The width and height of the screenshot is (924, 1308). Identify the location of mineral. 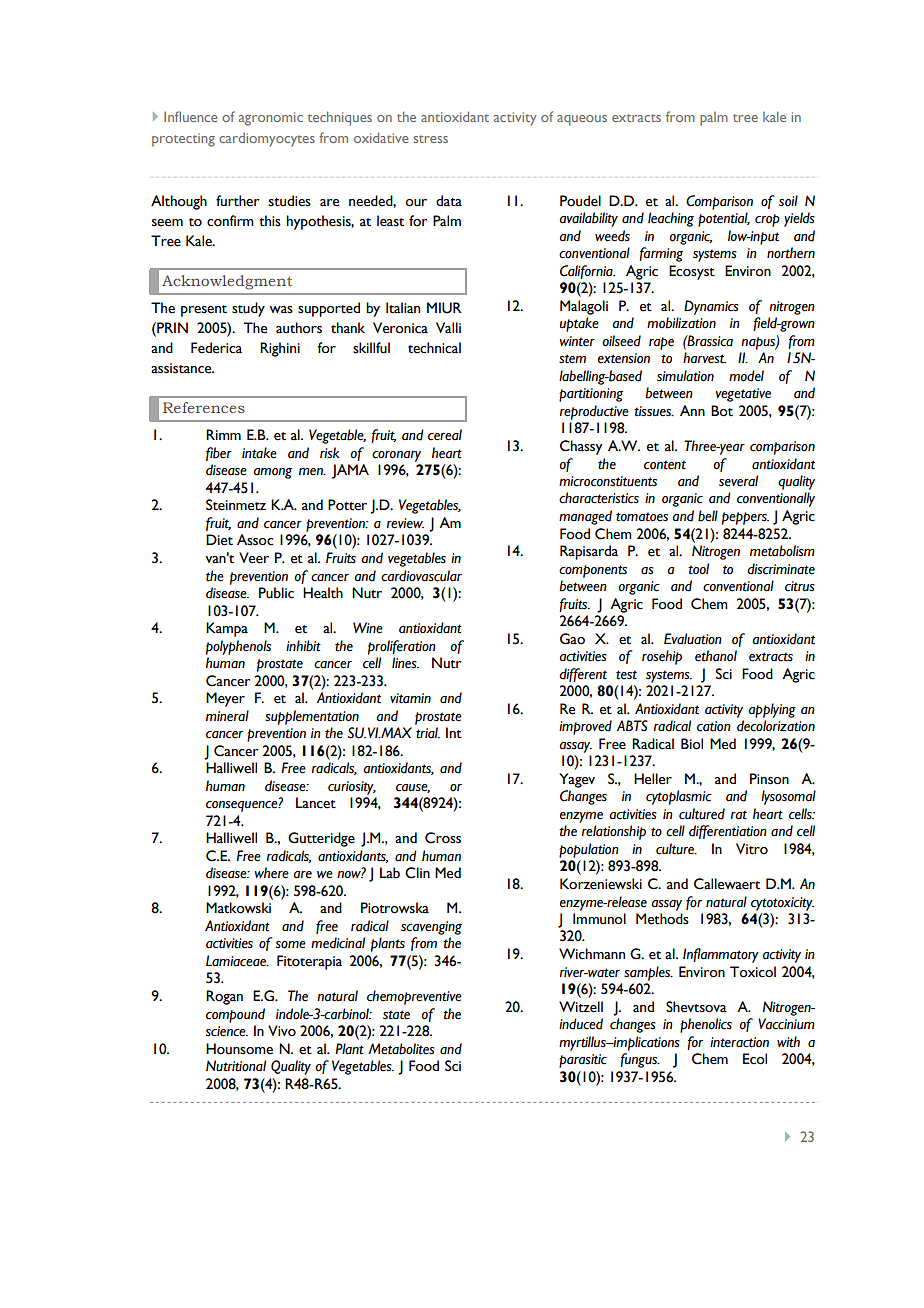
(227, 716).
